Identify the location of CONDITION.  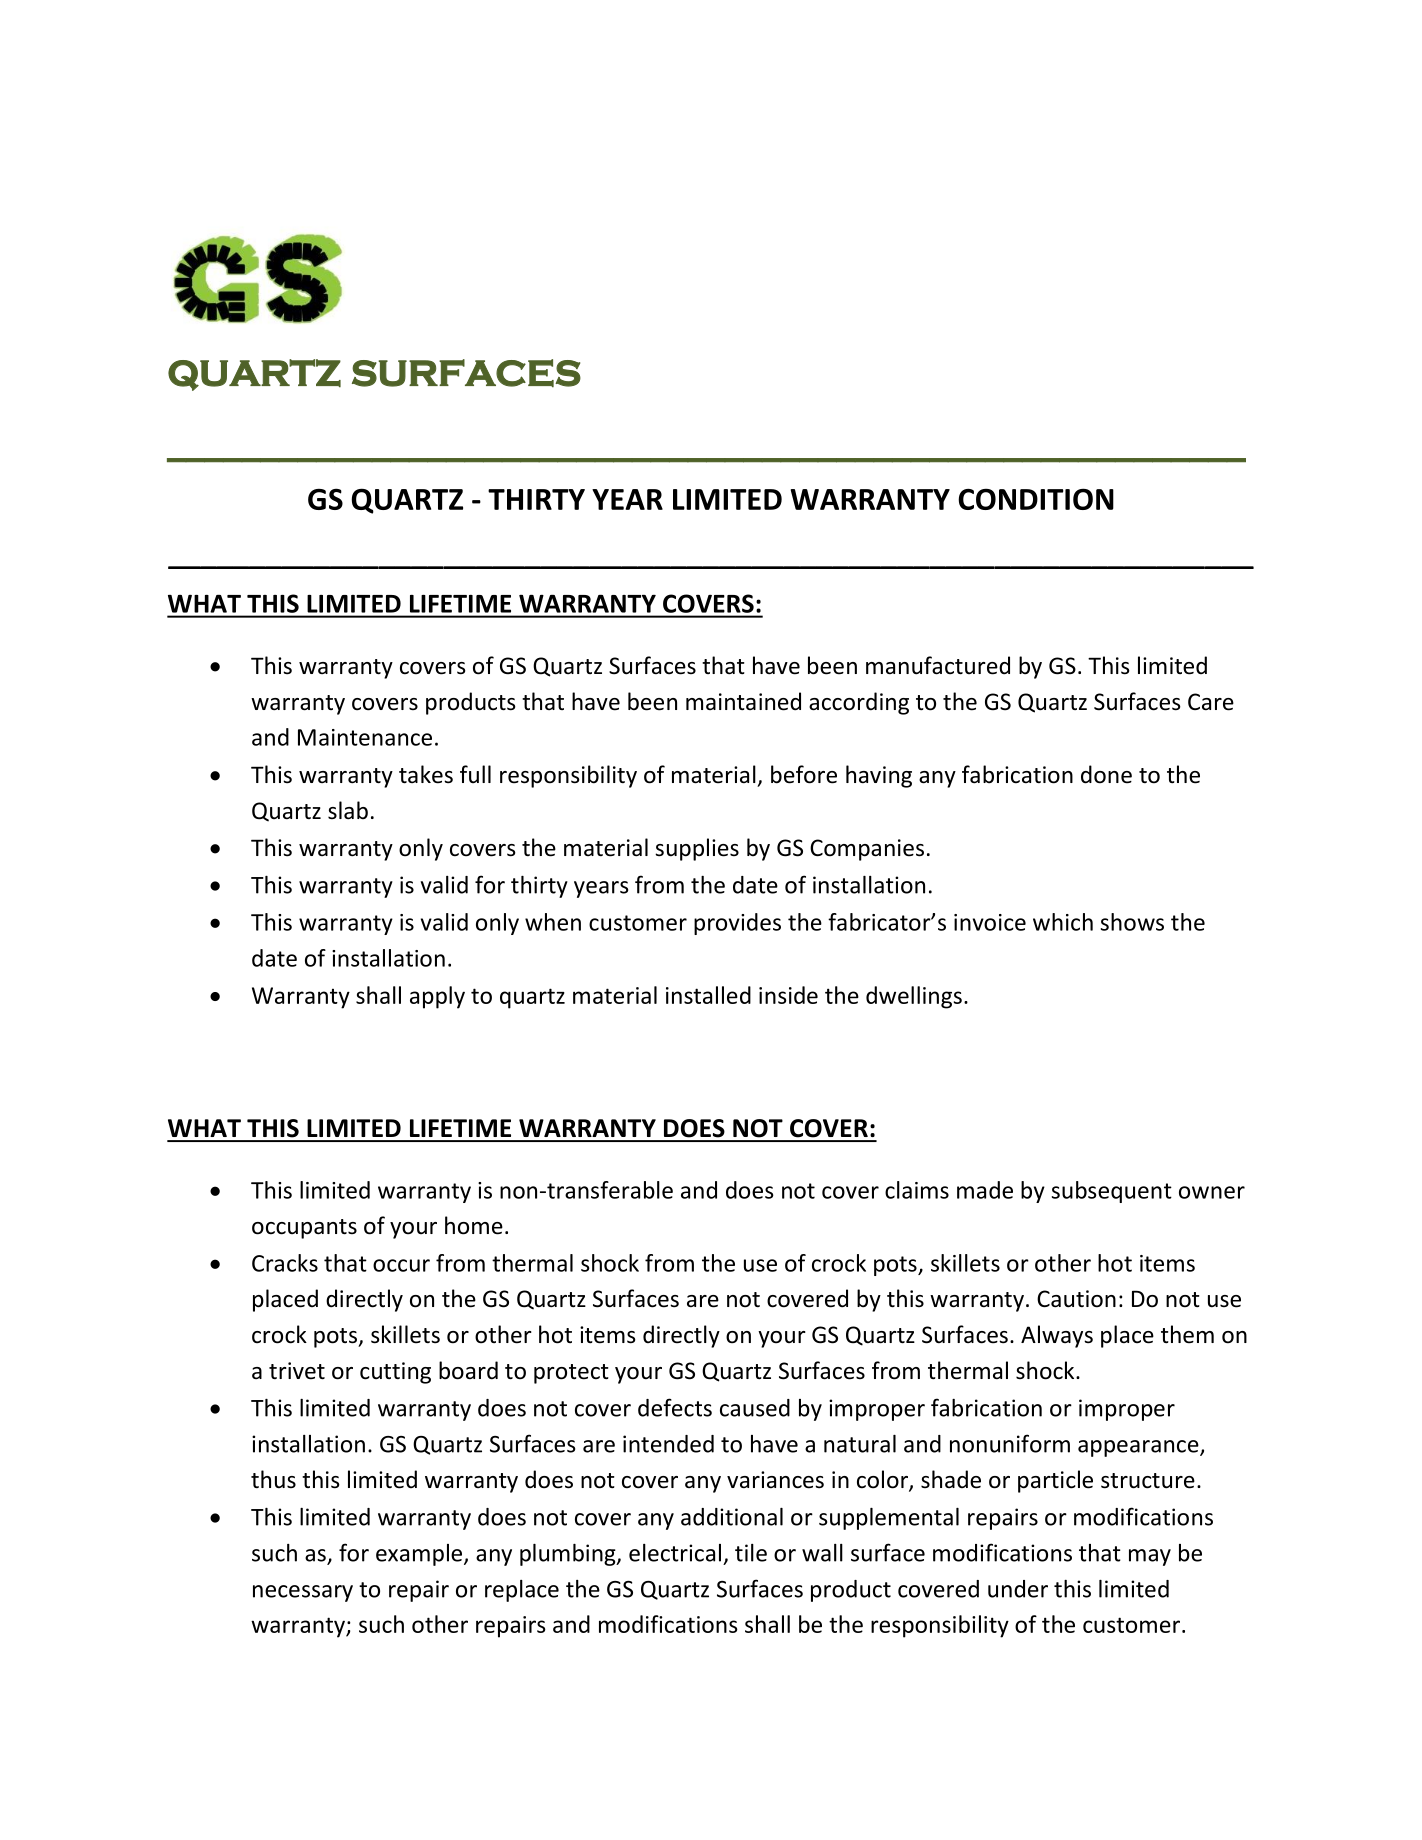
(1036, 499).
